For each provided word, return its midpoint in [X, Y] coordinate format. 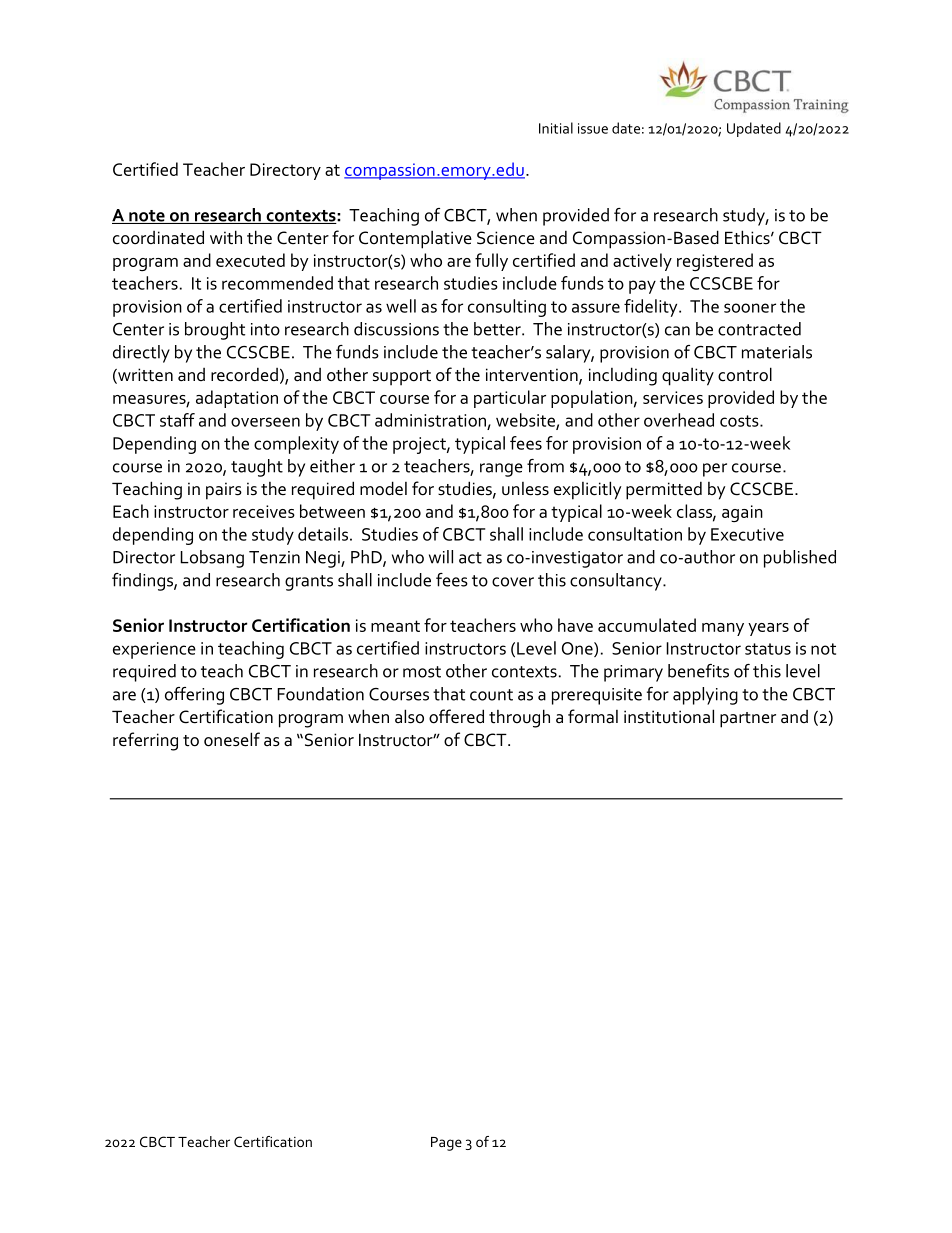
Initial [556, 128]
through [519, 718]
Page [446, 1144]
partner [748, 720]
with [226, 237]
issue [593, 128]
